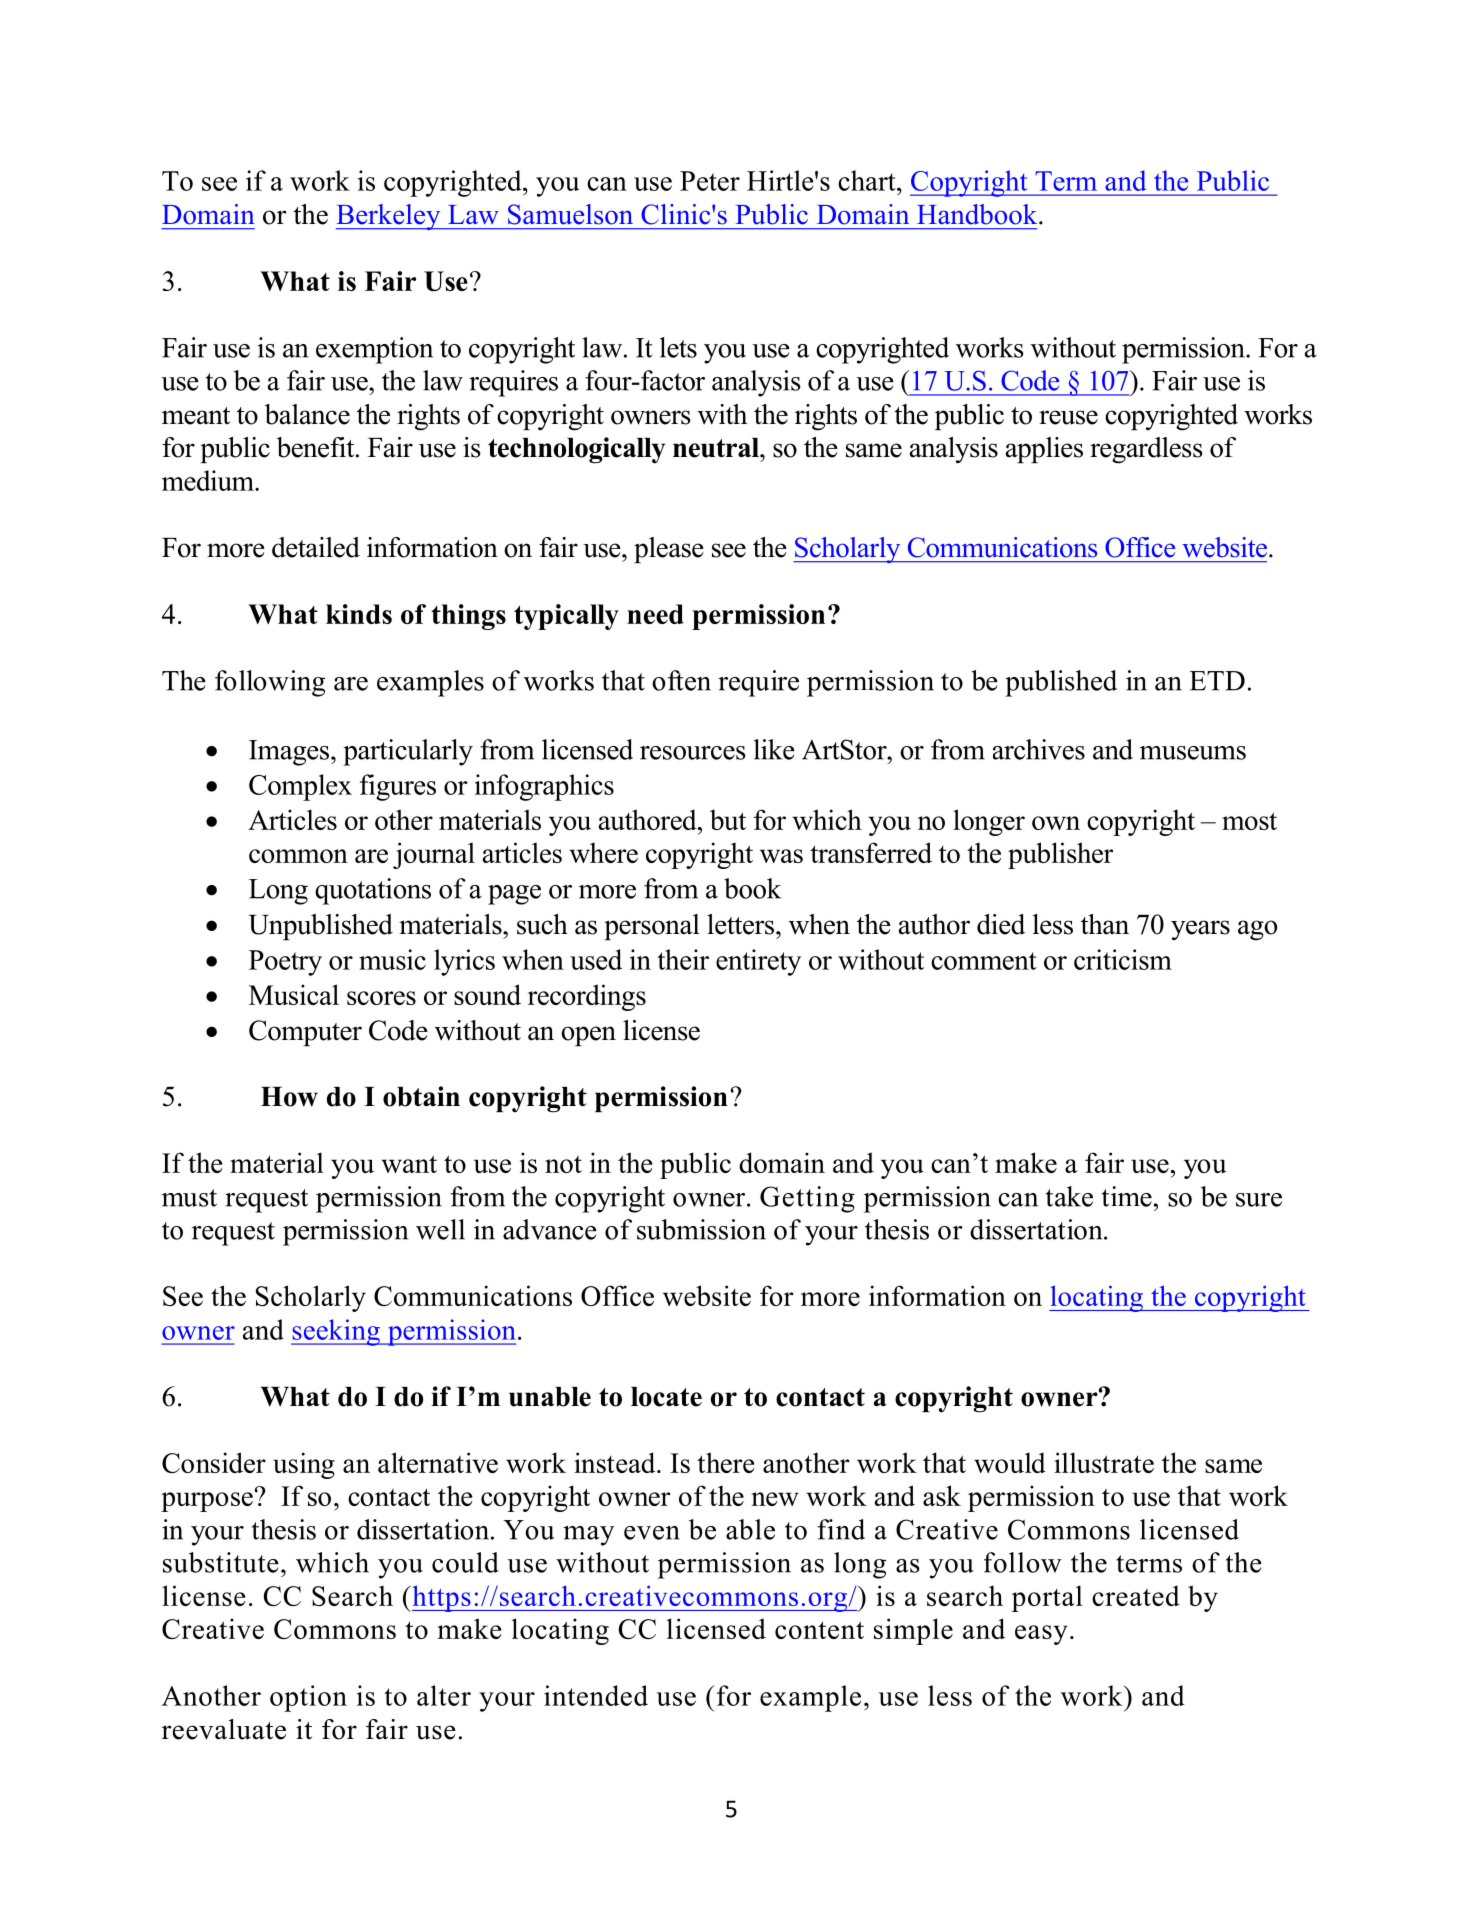  I want to click on museums, so click(1193, 753).
